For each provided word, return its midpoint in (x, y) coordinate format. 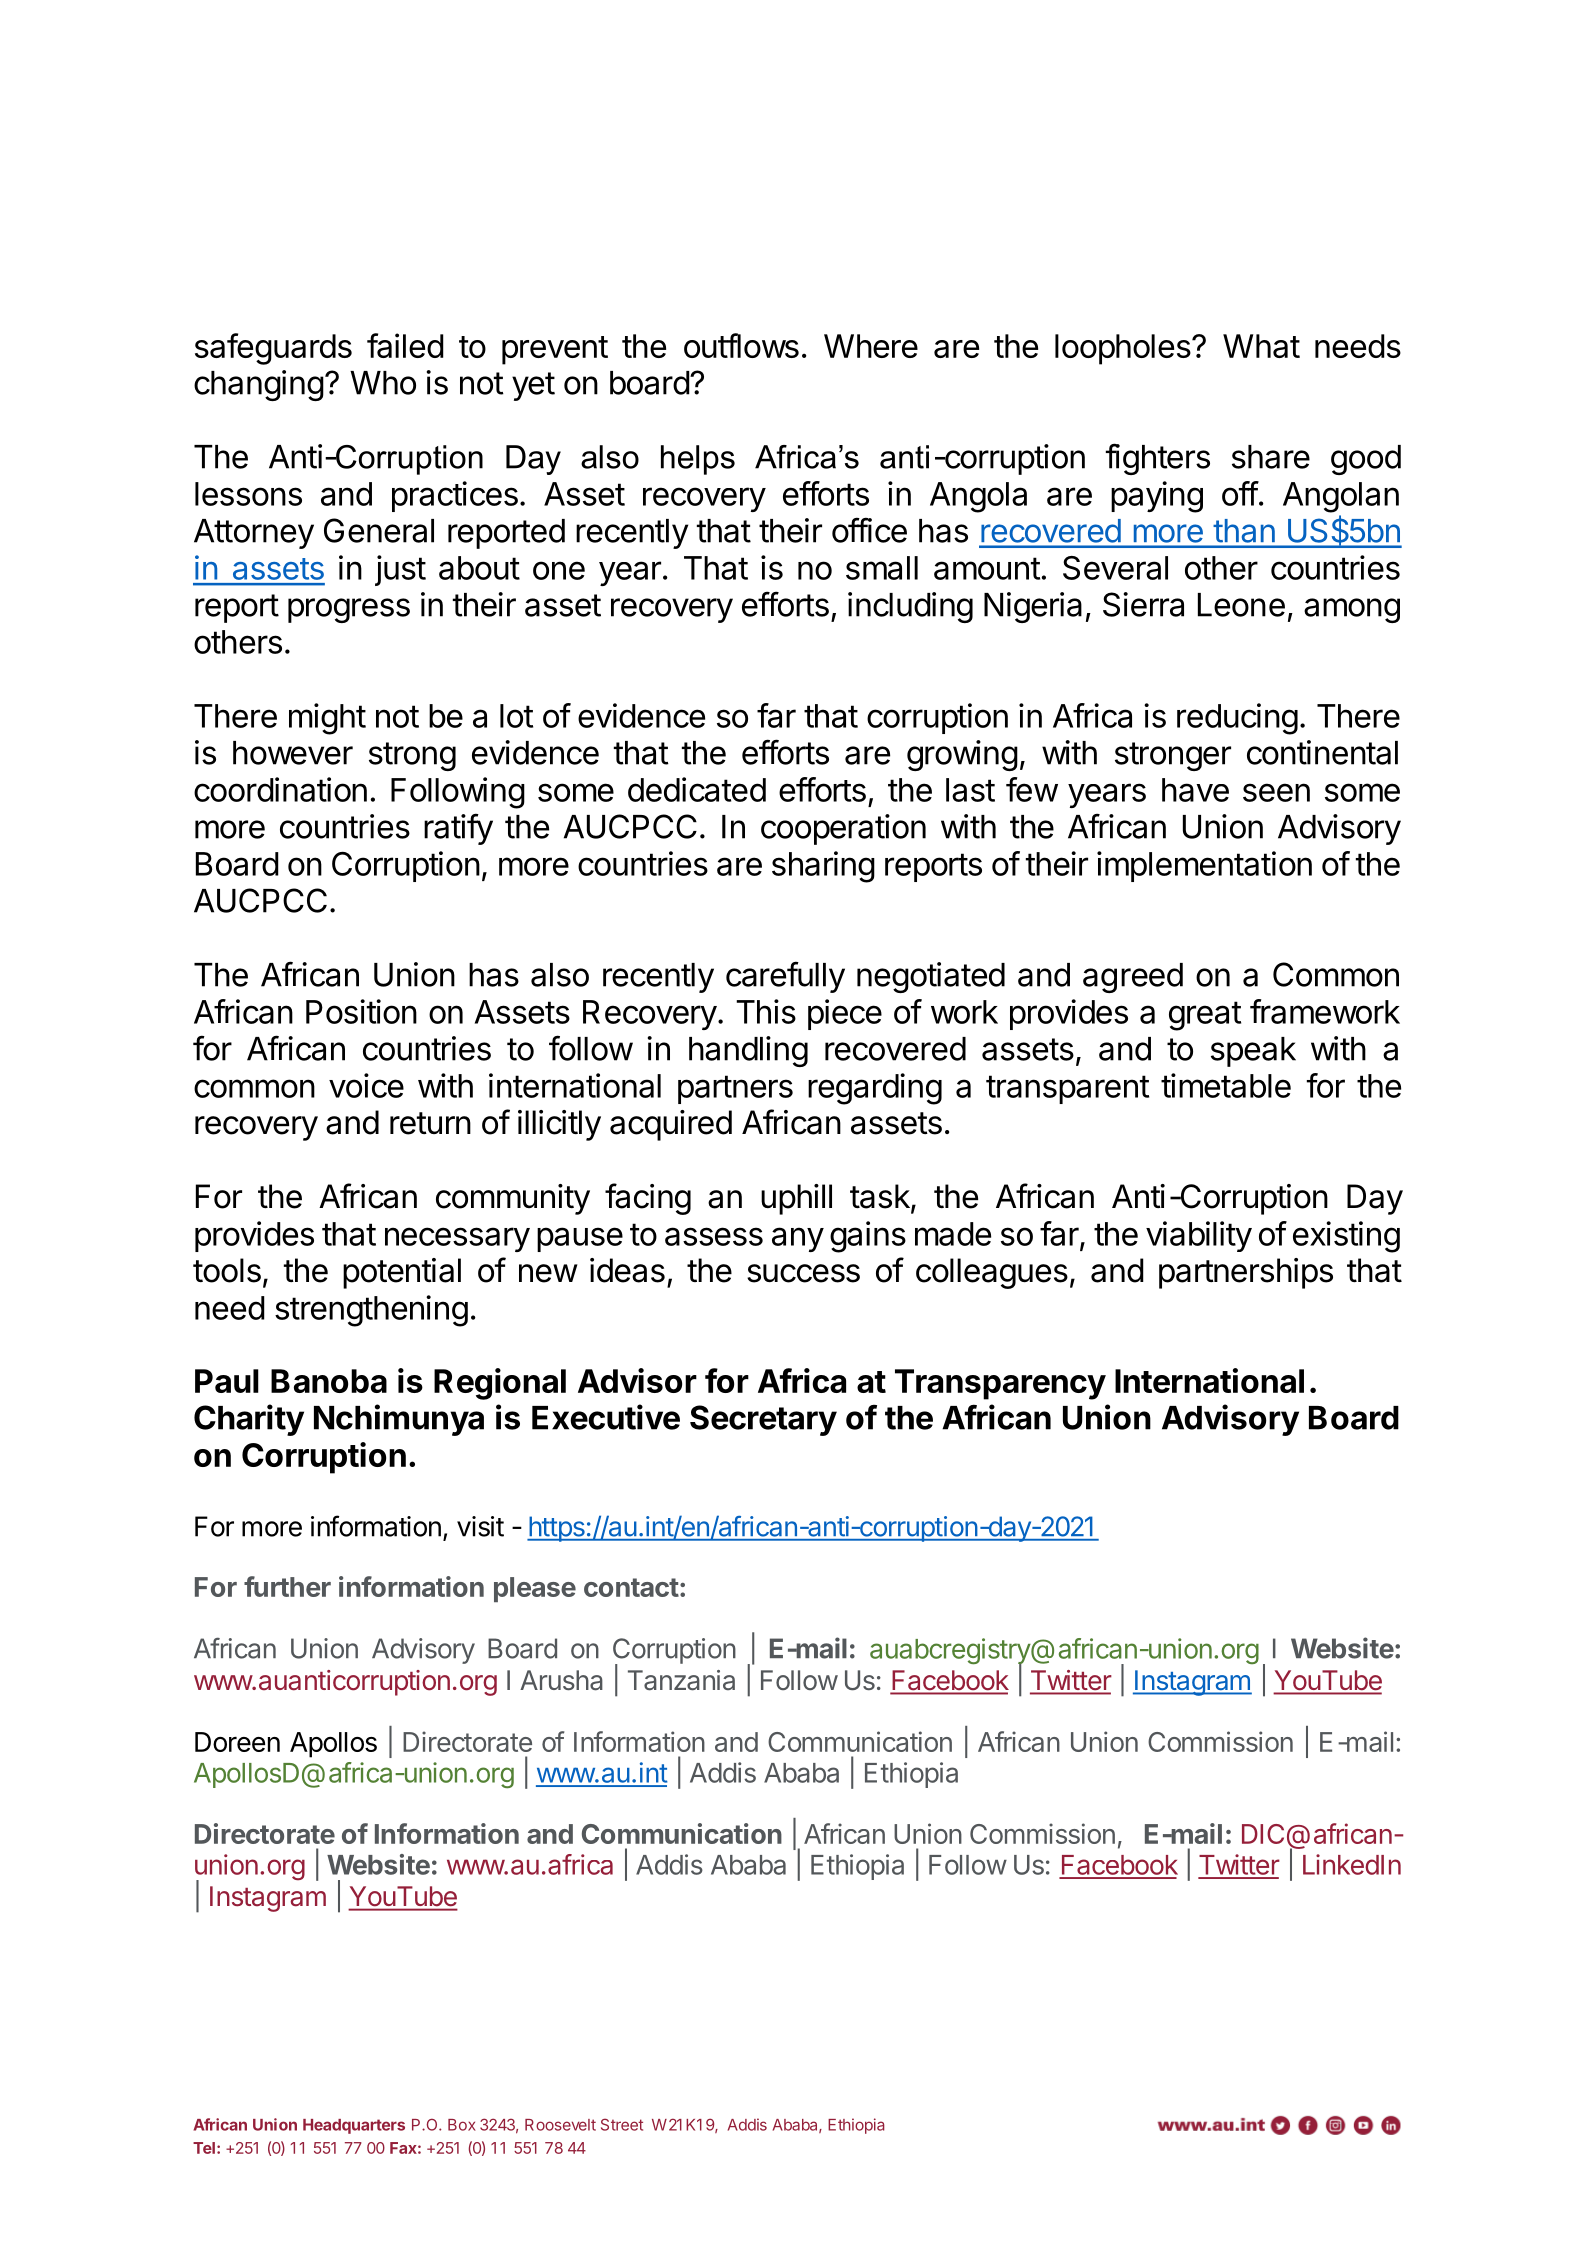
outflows (741, 345)
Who (383, 383)
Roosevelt (560, 2125)
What (1261, 346)
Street (622, 2124)
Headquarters (354, 2126)
